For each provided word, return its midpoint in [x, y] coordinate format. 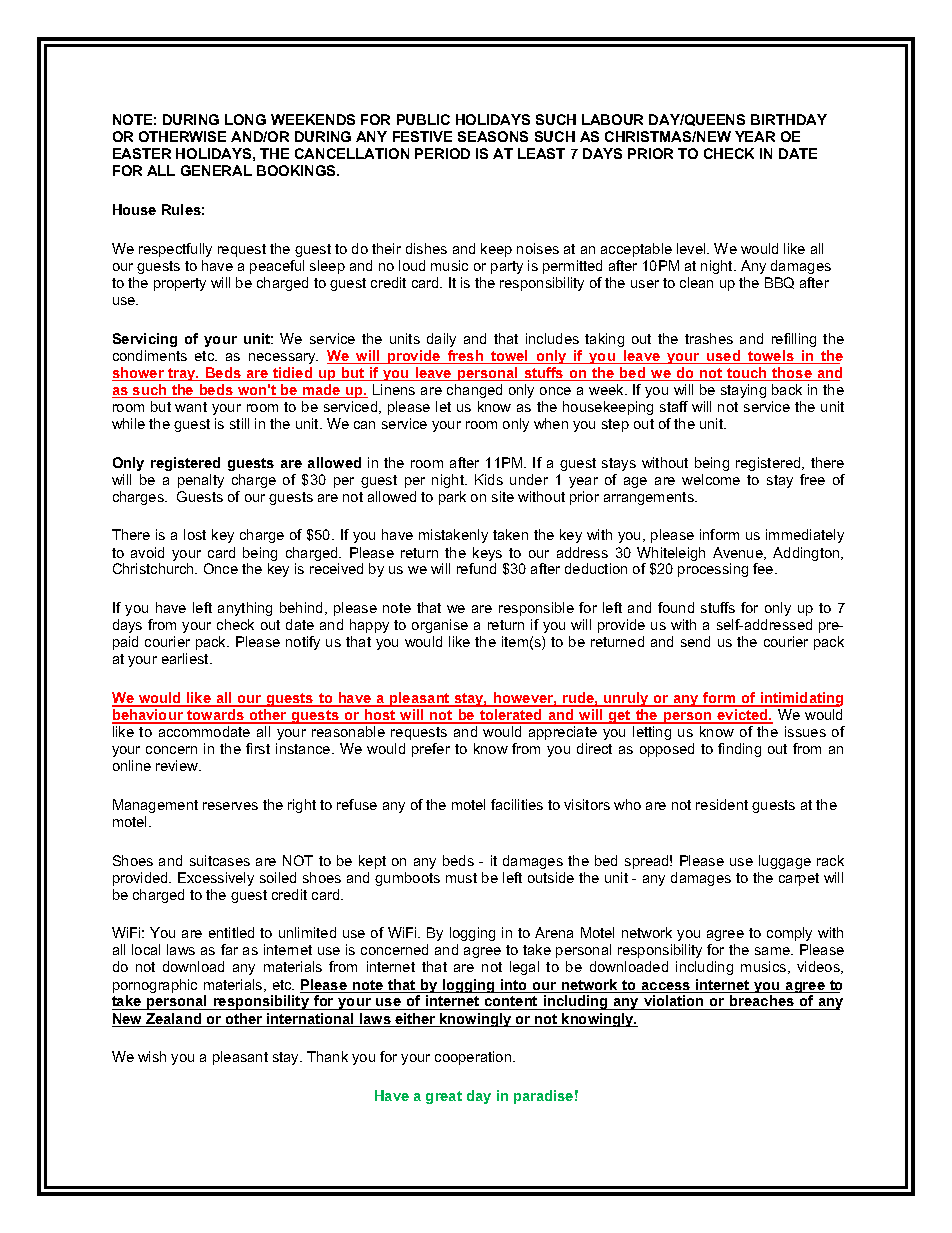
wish [152, 1056]
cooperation [474, 1058]
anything [245, 609]
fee [764, 568]
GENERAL [216, 170]
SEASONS [493, 136]
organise [440, 626]
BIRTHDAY [789, 119]
